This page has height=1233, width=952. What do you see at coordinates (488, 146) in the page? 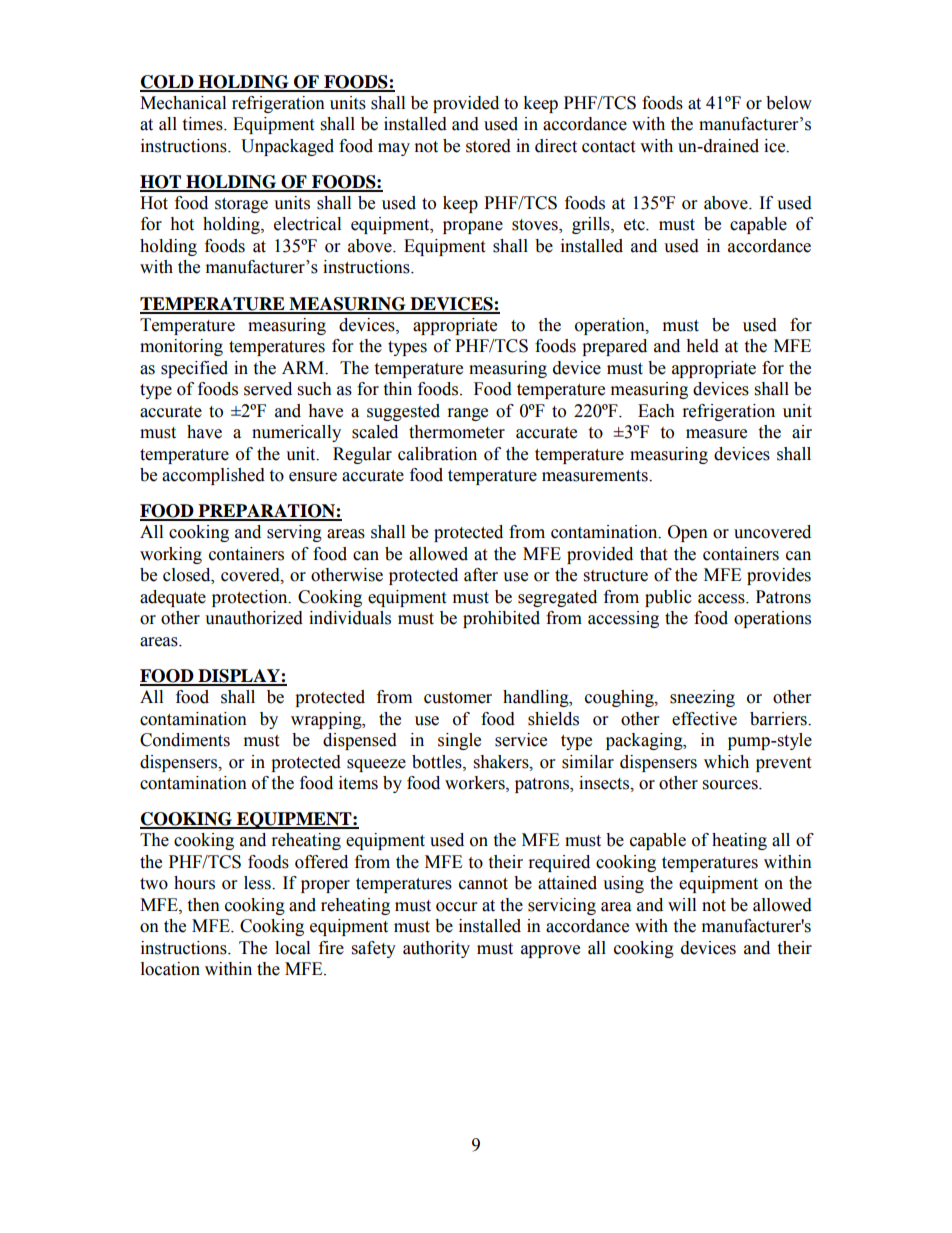
I see `stored` at bounding box center [488, 146].
